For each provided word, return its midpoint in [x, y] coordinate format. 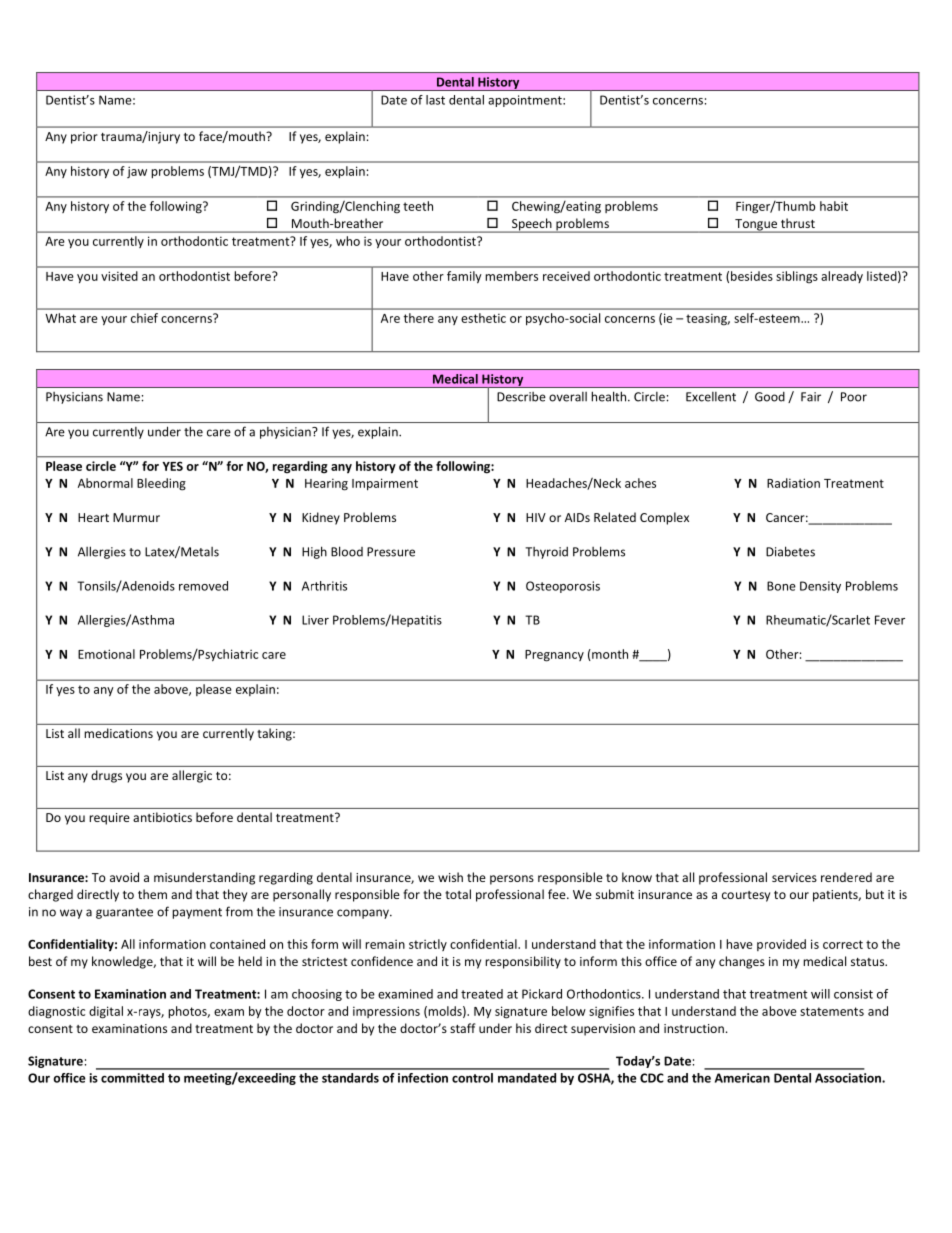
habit [834, 206]
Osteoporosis [563, 587]
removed [203, 586]
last [435, 100]
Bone [781, 586]
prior [84, 138]
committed [132, 1078]
